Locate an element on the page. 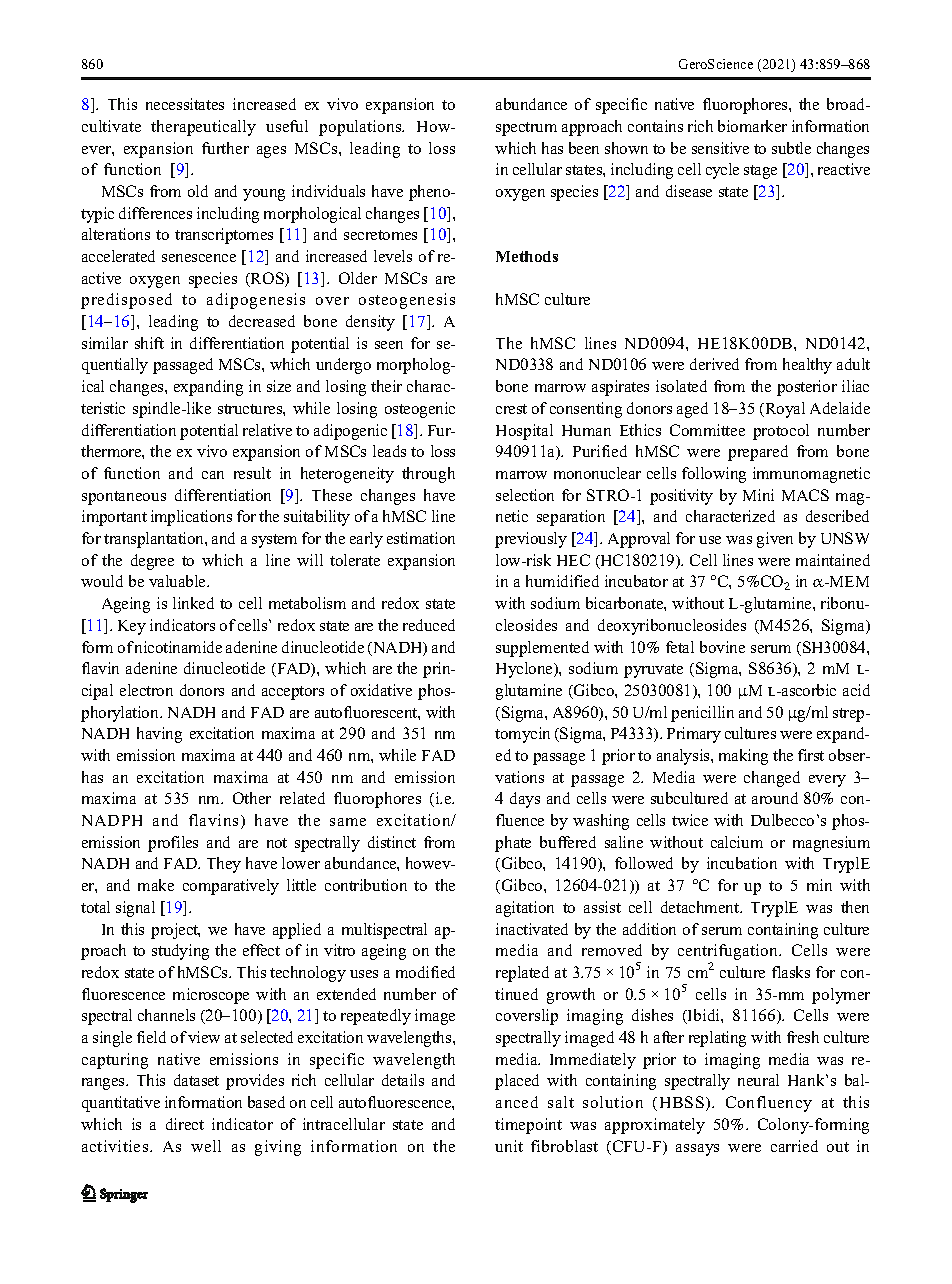  shift is located at coordinates (149, 343).
